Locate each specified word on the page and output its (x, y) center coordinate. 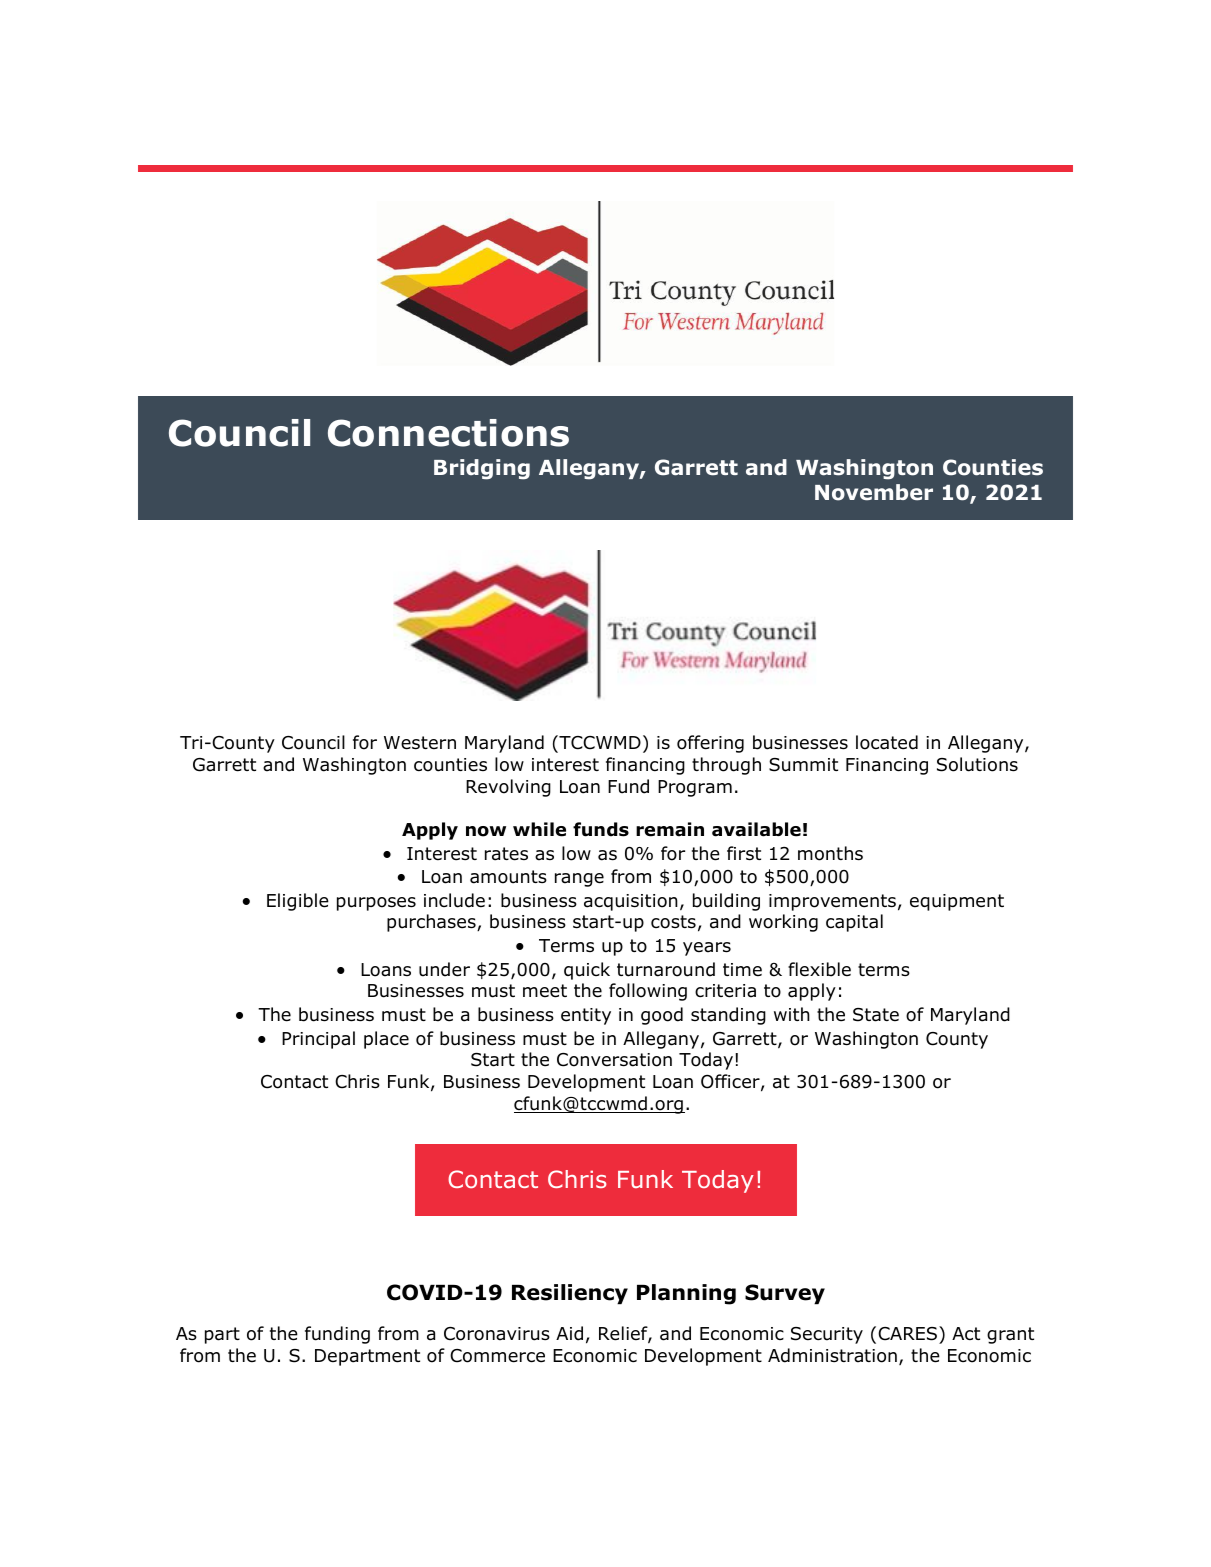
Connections (448, 433)
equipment (957, 902)
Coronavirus (497, 1334)
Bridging (482, 469)
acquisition (631, 902)
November (874, 492)
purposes (376, 904)
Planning (686, 1294)
